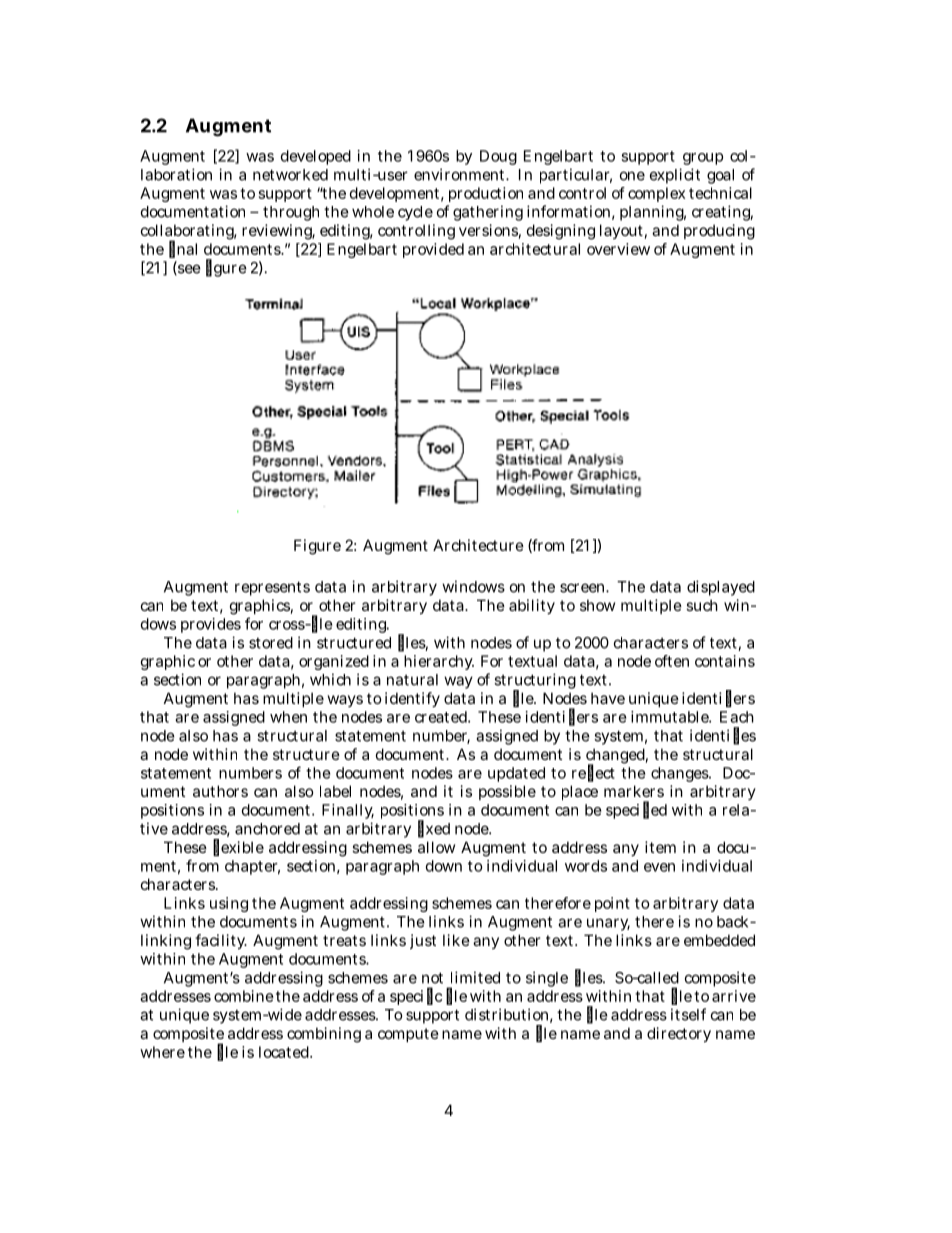 This document has width=952, height=1233. Describe the element at coordinates (290, 175) in the document. I see `networked` at that location.
